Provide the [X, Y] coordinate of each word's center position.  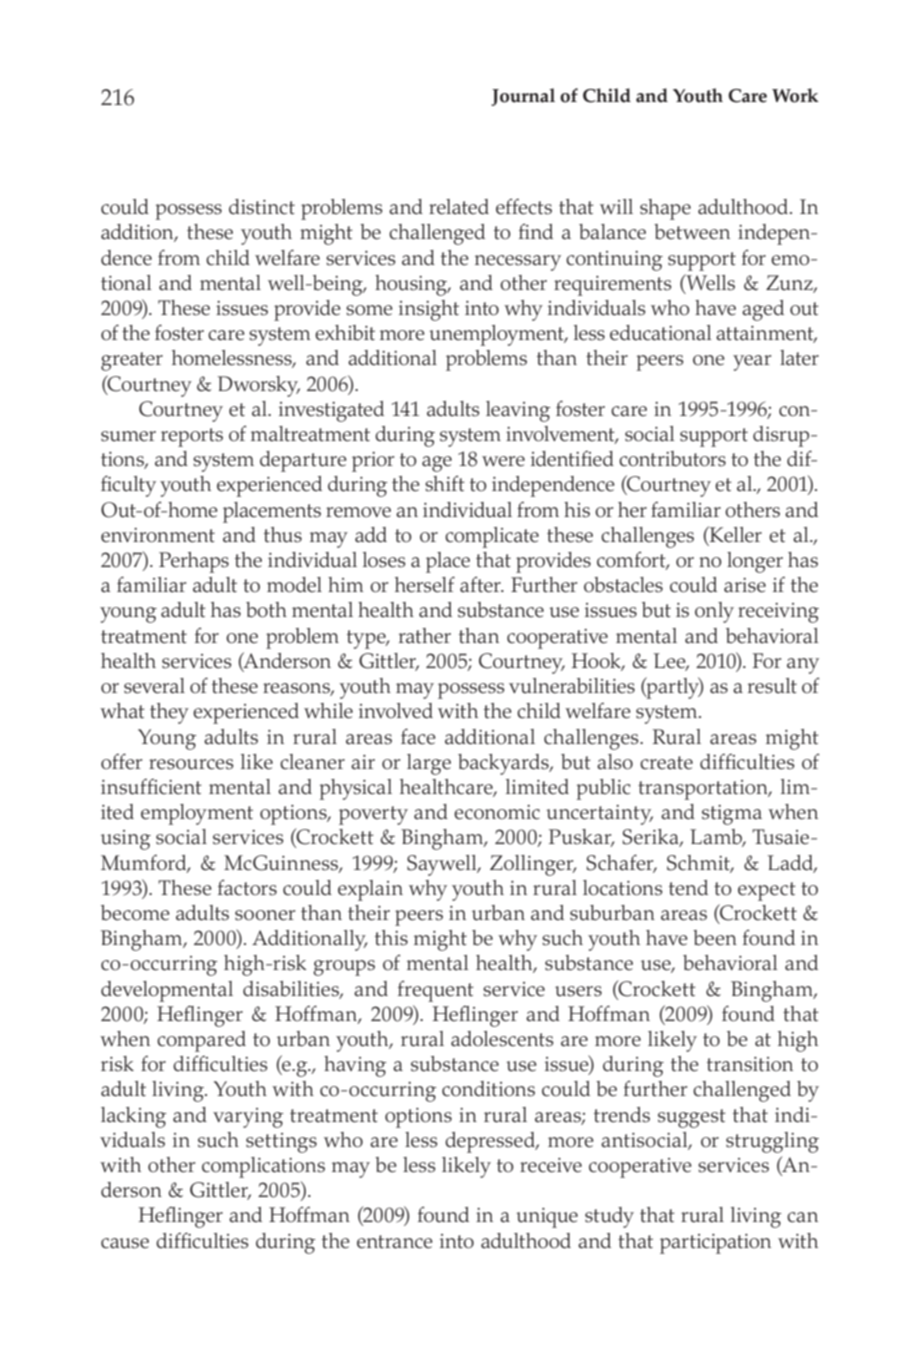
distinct [262, 207]
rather [425, 636]
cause [125, 1243]
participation [715, 1244]
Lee [671, 662]
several [154, 686]
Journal [523, 97]
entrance [395, 1242]
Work [795, 95]
